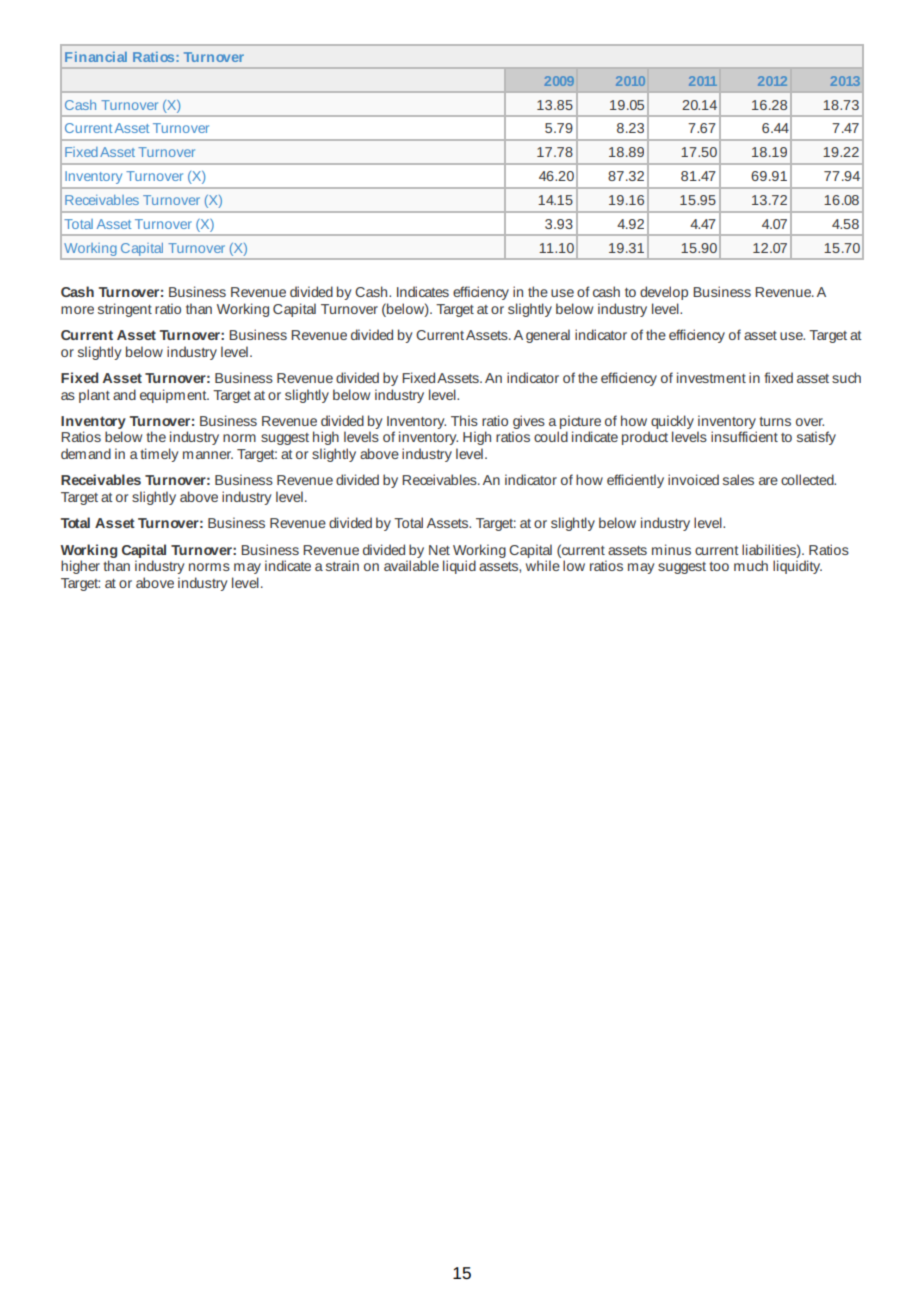 The image size is (924, 1308). What do you see at coordinates (342, 565) in the screenshot?
I see `strain` at bounding box center [342, 565].
